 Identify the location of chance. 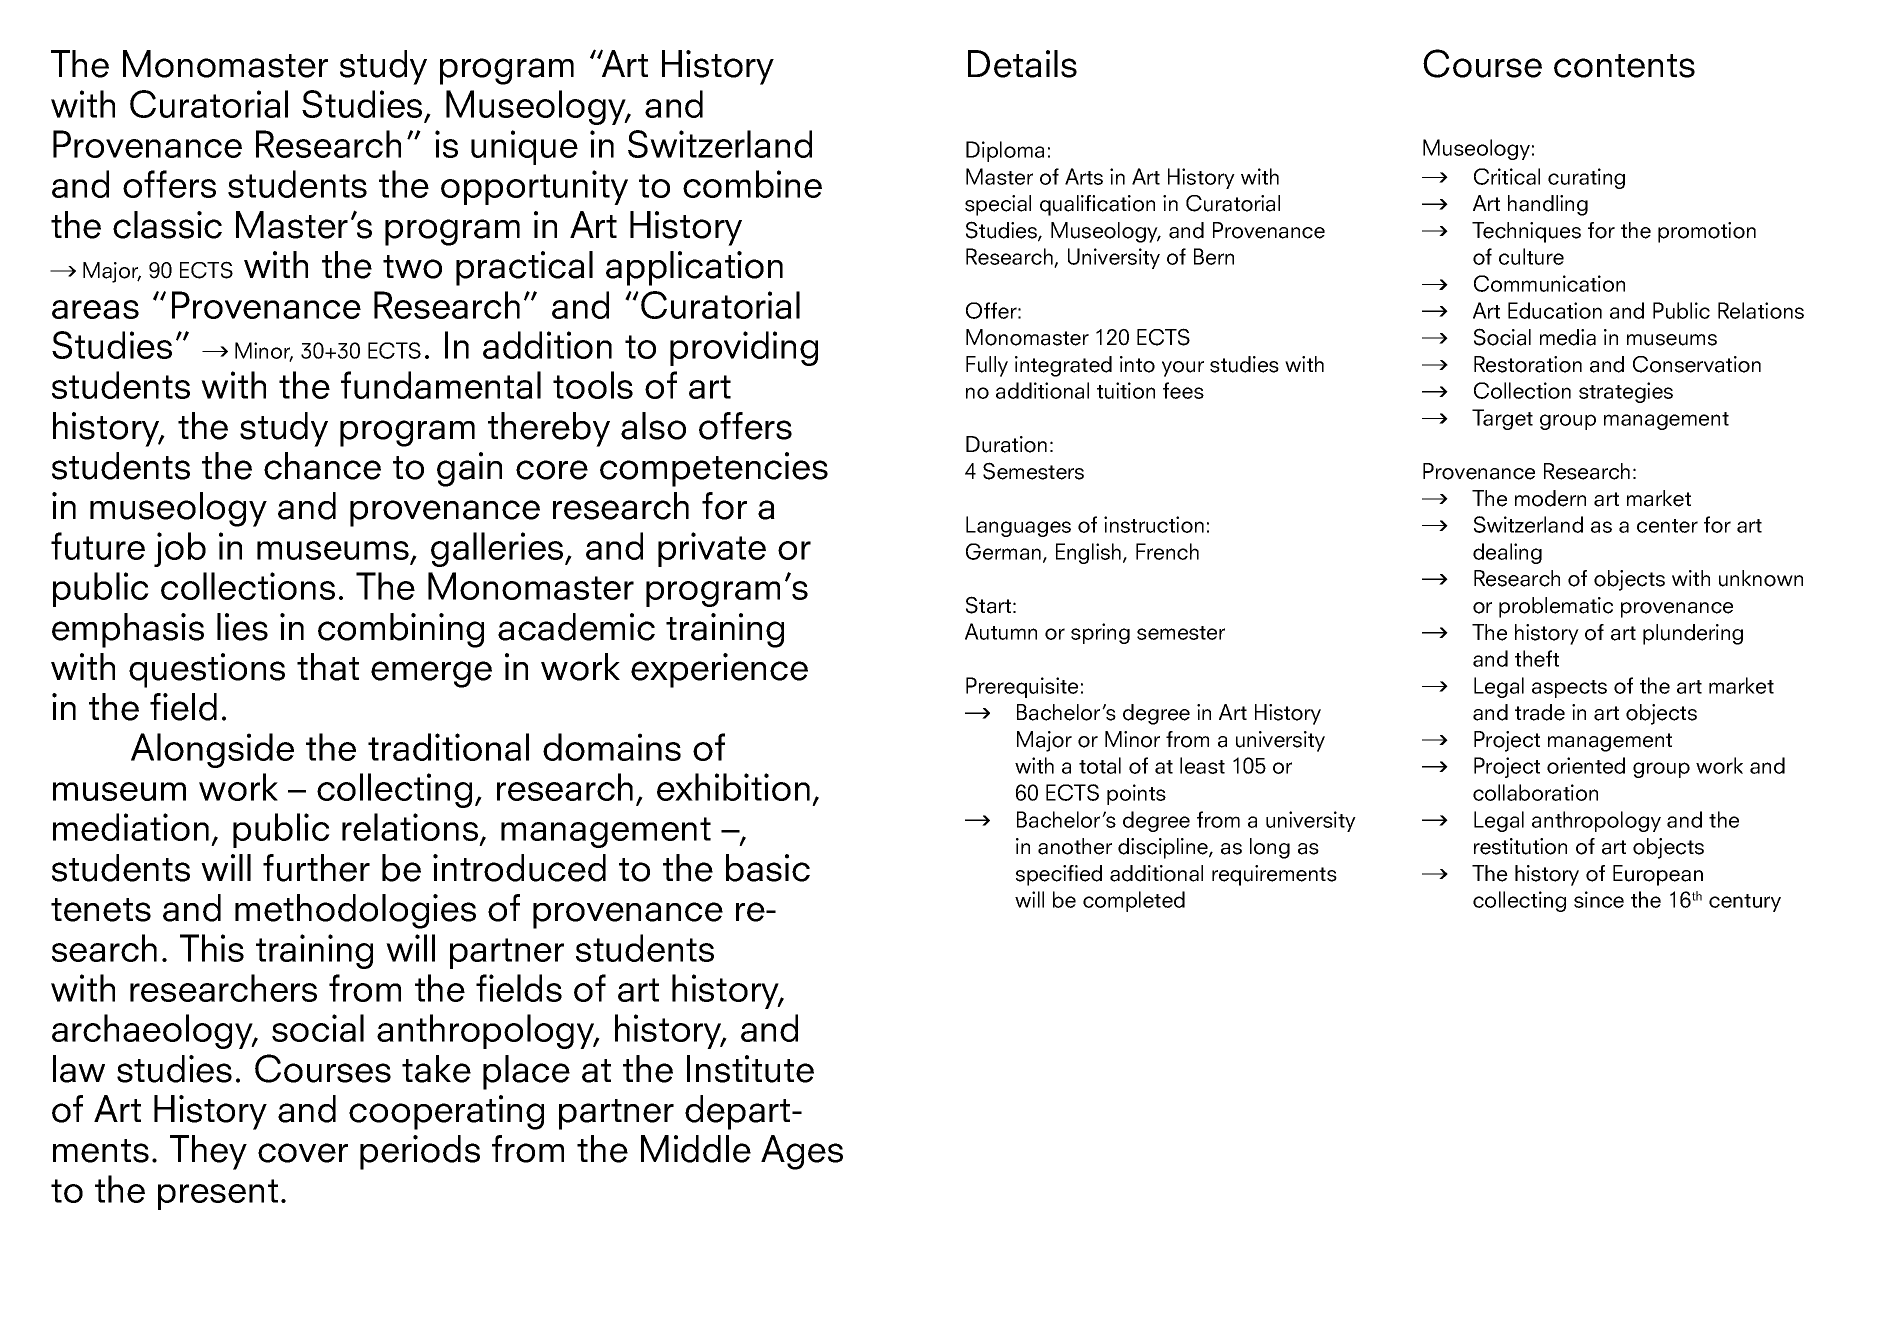
(322, 466).
